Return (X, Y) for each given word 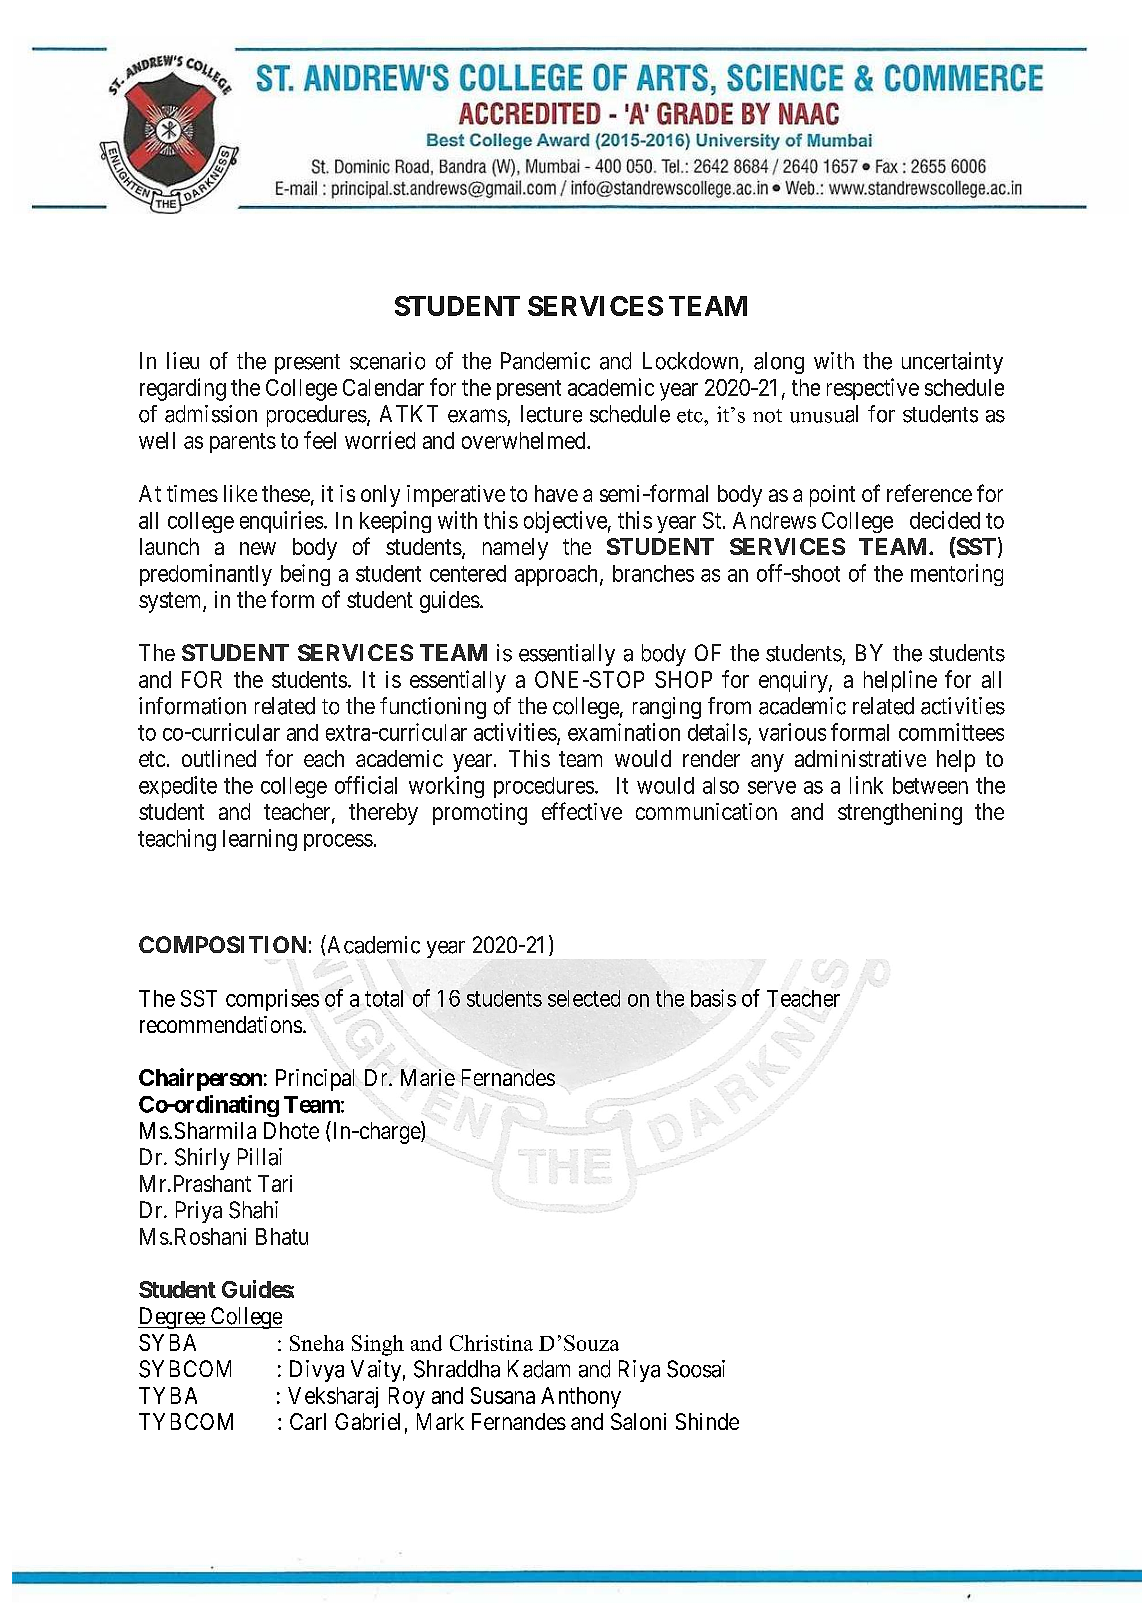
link (866, 785)
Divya (317, 1371)
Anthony (581, 1398)
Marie (428, 1077)
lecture (551, 414)
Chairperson (200, 1079)
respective (873, 389)
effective (582, 811)
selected (584, 998)
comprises (272, 1000)
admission (211, 414)
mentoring (957, 575)
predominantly (206, 575)
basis (713, 998)
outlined (219, 758)
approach (556, 575)
